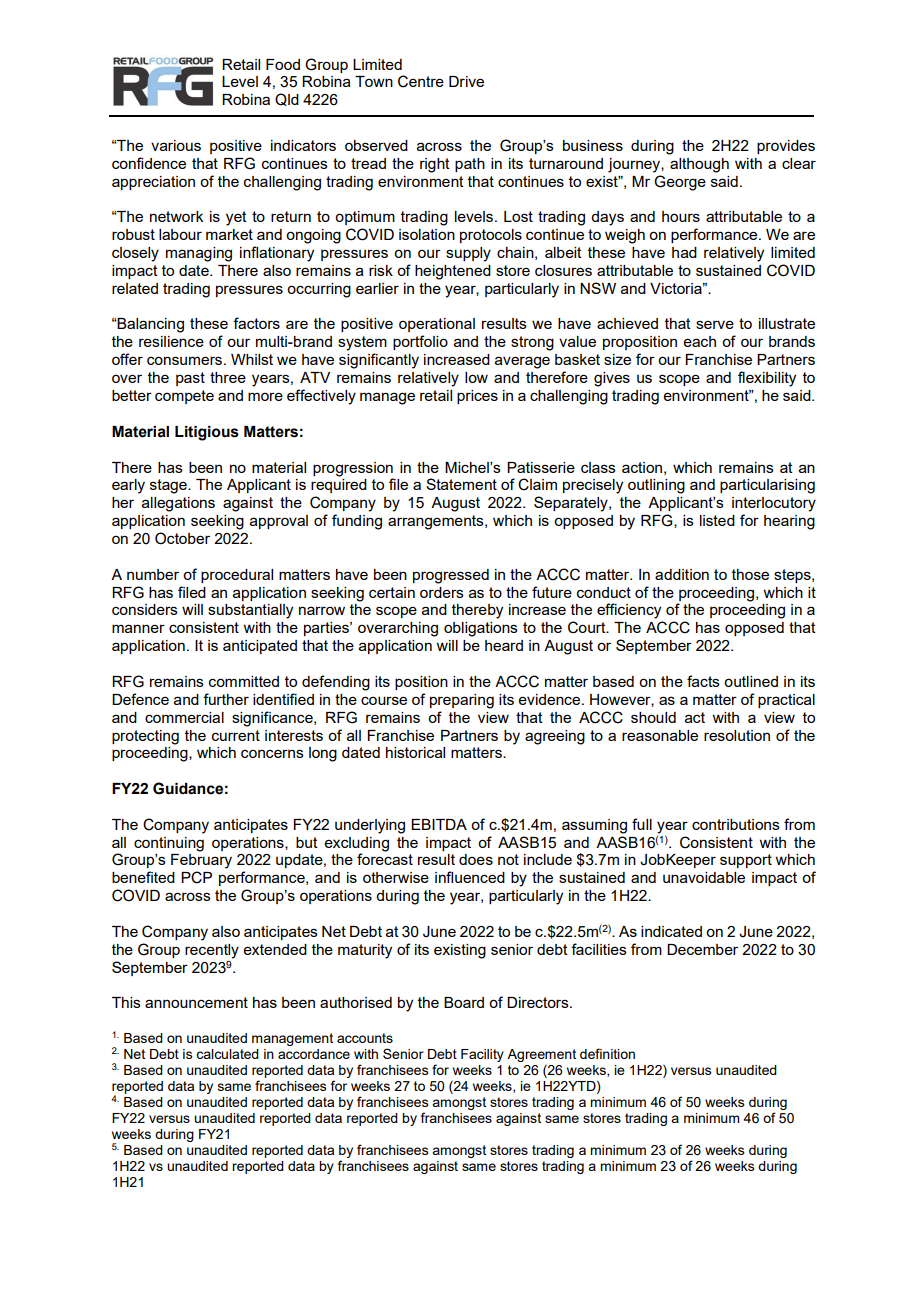 Image resolution: width=924 pixels, height=1308 pixels. Describe the element at coordinates (466, 81) in the screenshot. I see `Drive` at that location.
